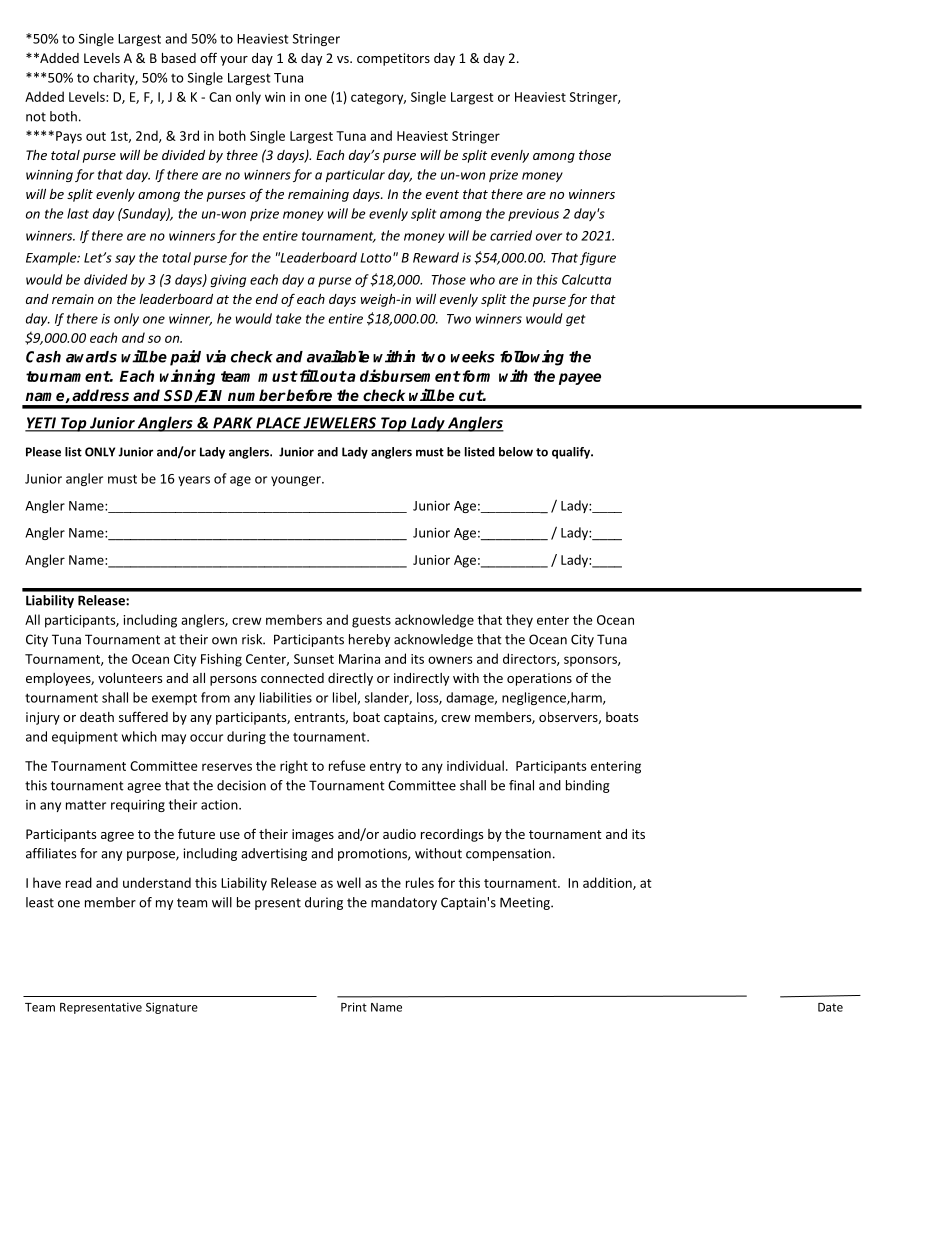  I want to click on Date, so click(830, 1007).
